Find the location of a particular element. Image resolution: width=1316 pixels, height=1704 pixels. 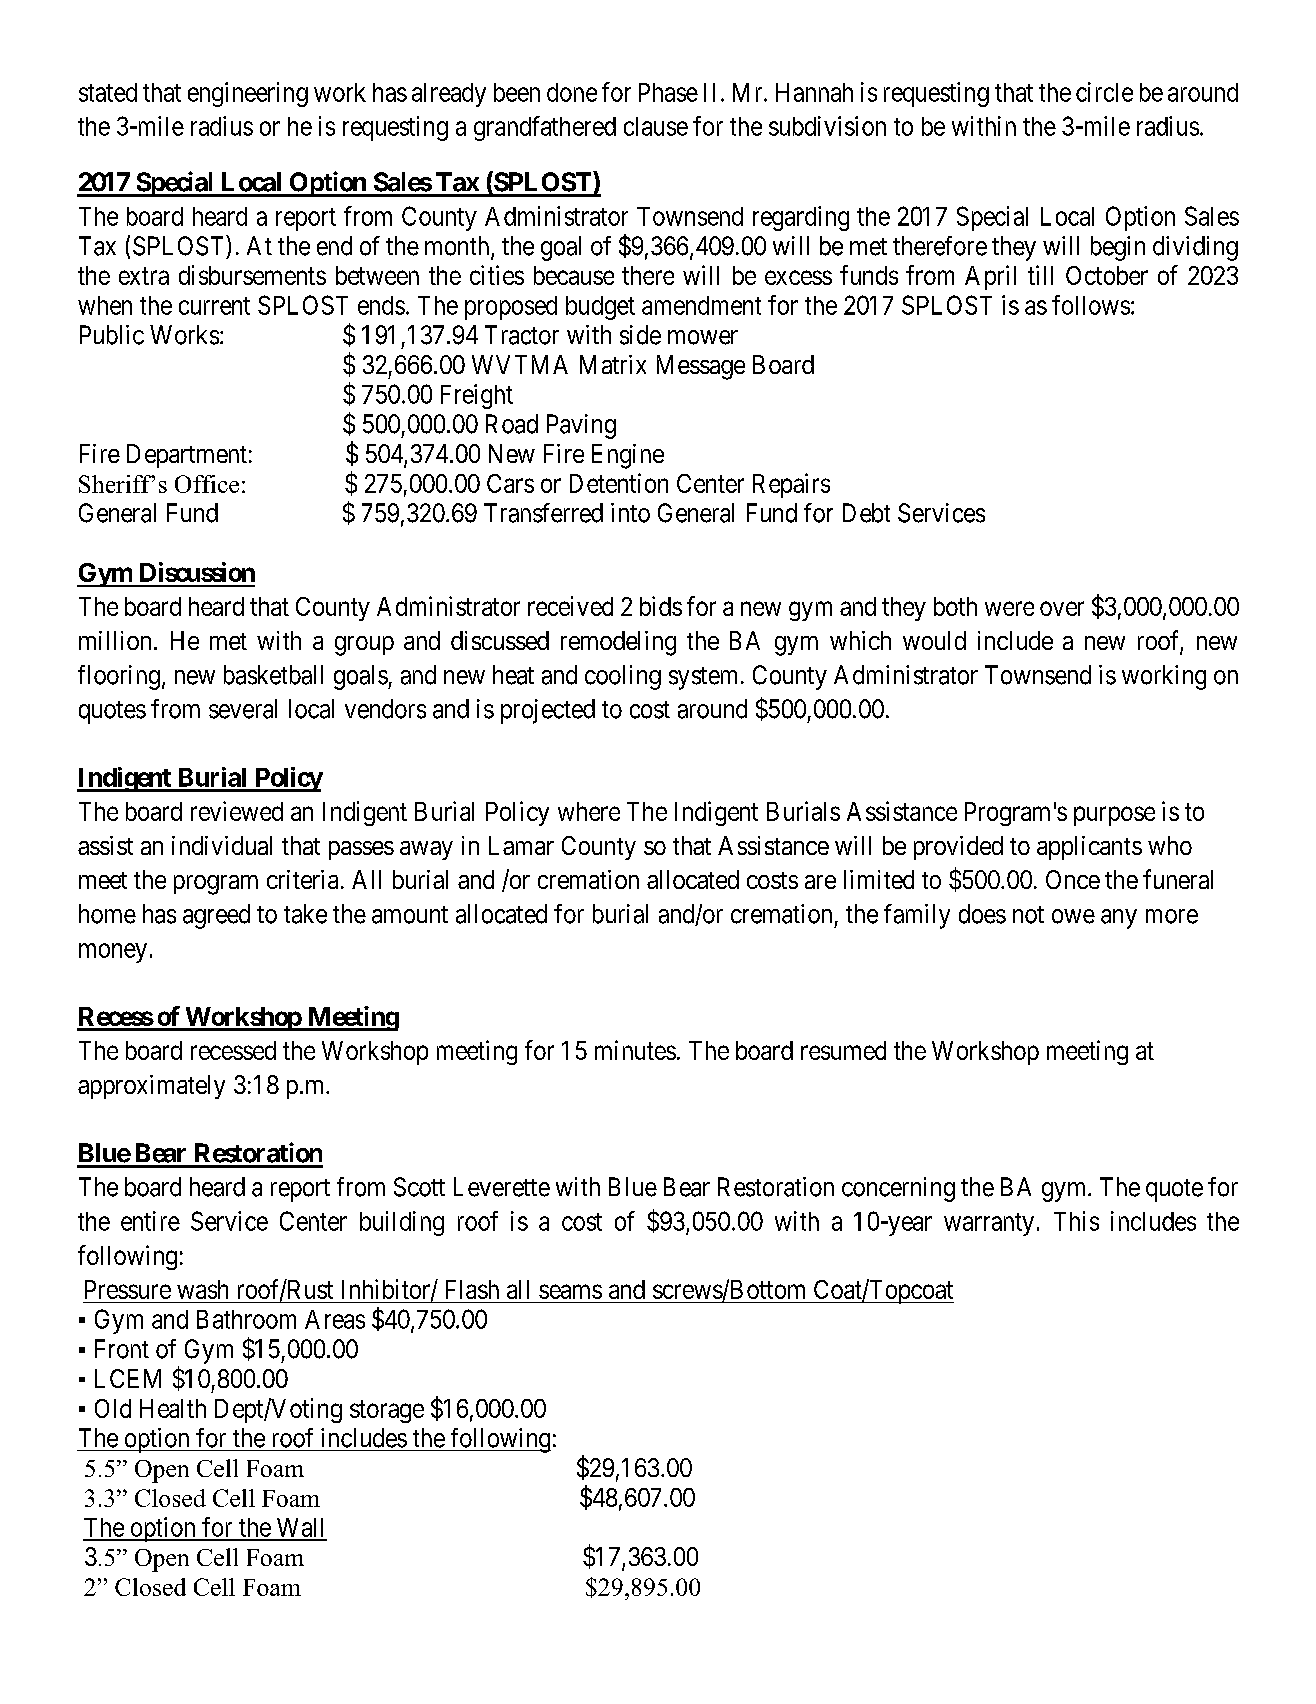

This is located at coordinates (1076, 1221).
